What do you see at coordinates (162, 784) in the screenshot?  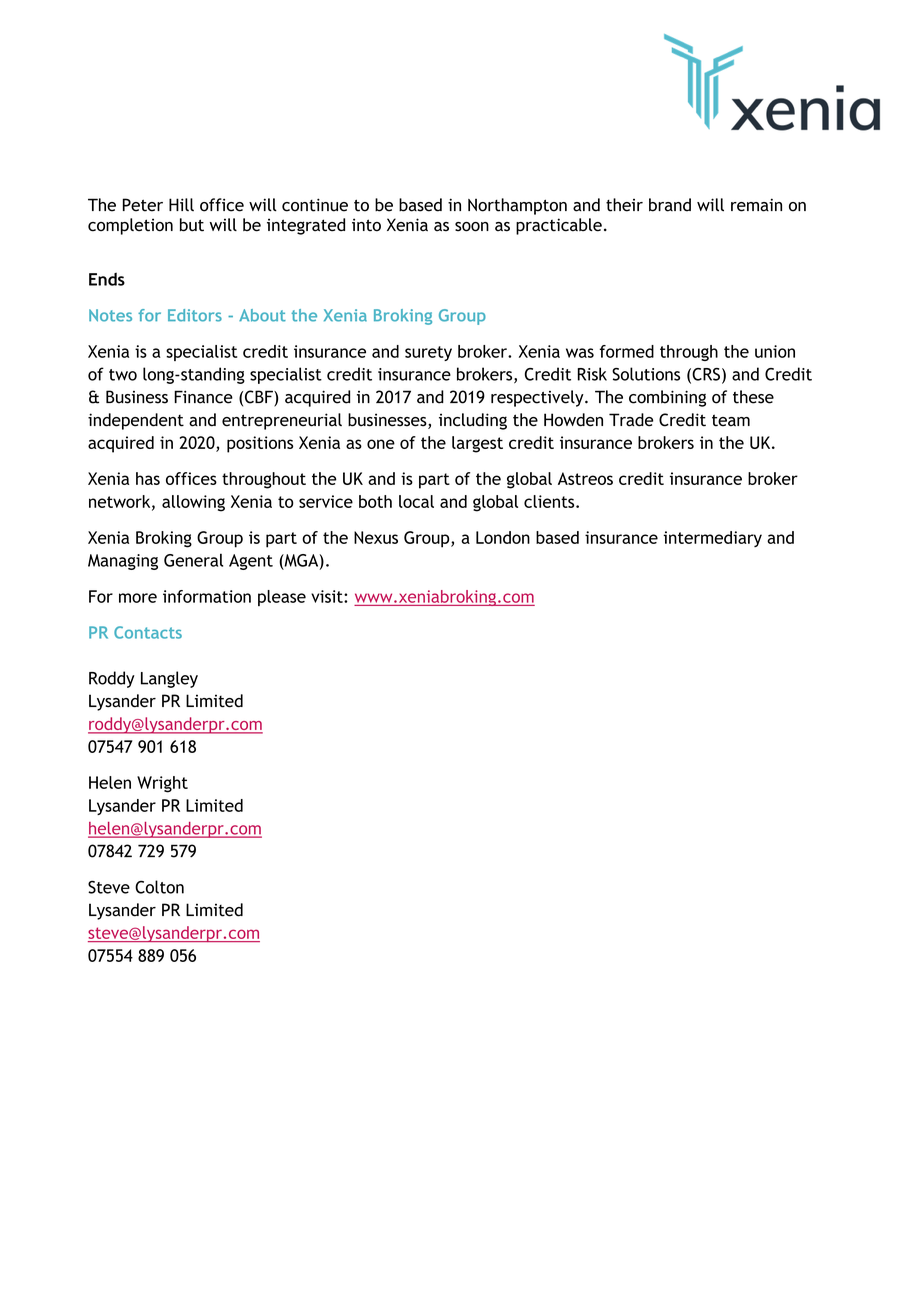 I see `Wright` at bounding box center [162, 784].
